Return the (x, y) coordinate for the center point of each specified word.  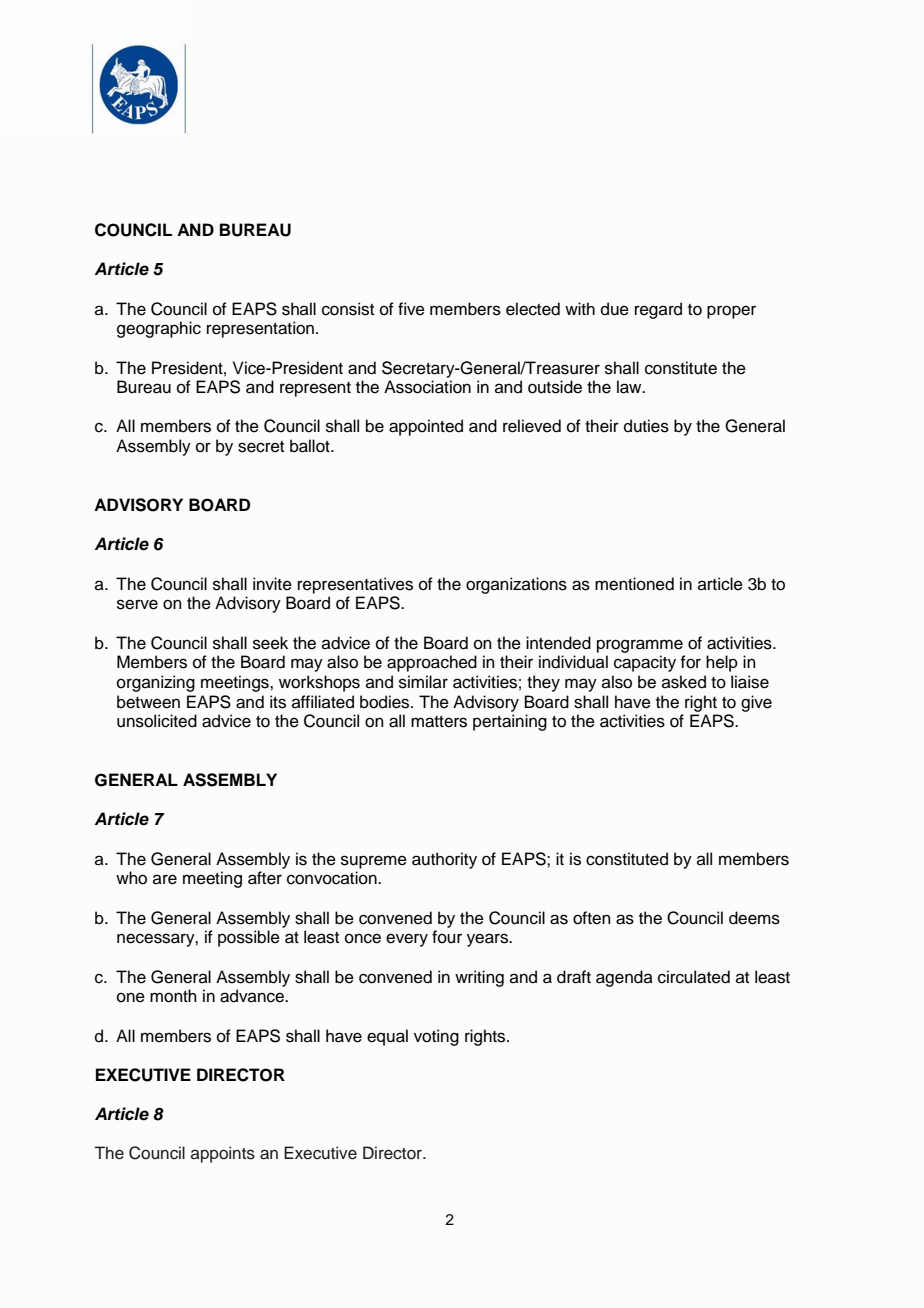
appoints (223, 1154)
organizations (516, 585)
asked (684, 682)
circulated (694, 977)
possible (249, 938)
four (447, 937)
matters (439, 722)
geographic (159, 329)
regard (658, 310)
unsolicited (157, 721)
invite (272, 584)
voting (436, 1037)
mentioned (634, 584)
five (411, 309)
